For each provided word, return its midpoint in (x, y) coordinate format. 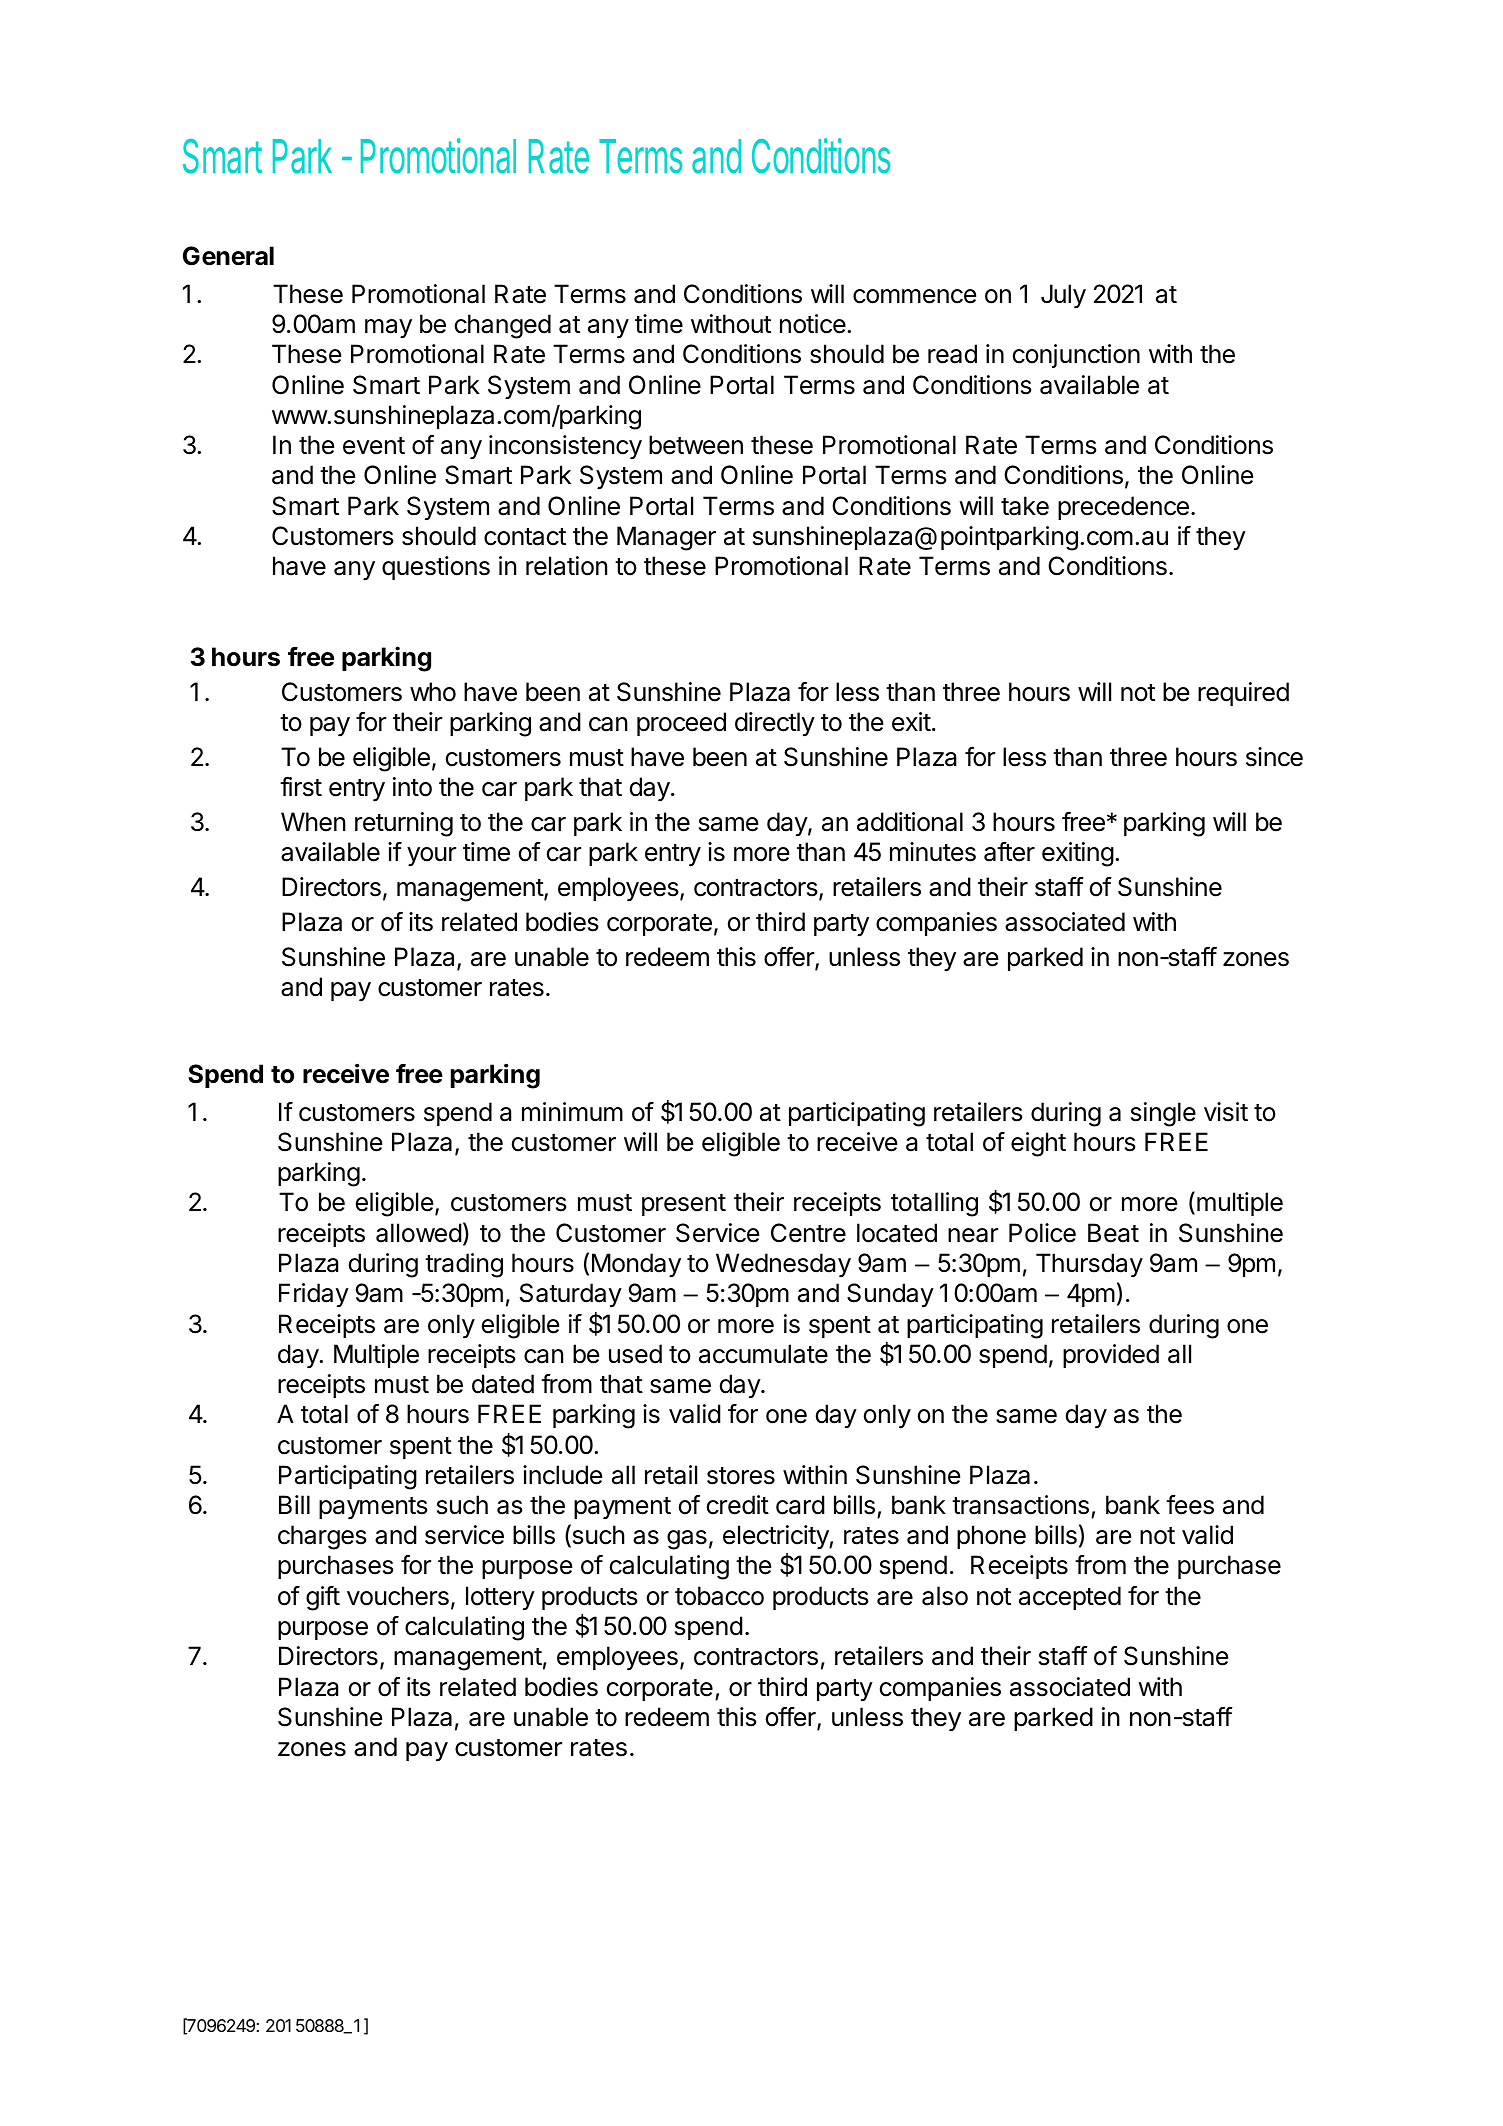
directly (775, 724)
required (1243, 694)
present (684, 1205)
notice (813, 324)
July (1063, 296)
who (433, 692)
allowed (419, 1233)
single (1163, 1114)
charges (322, 1537)
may (388, 328)
